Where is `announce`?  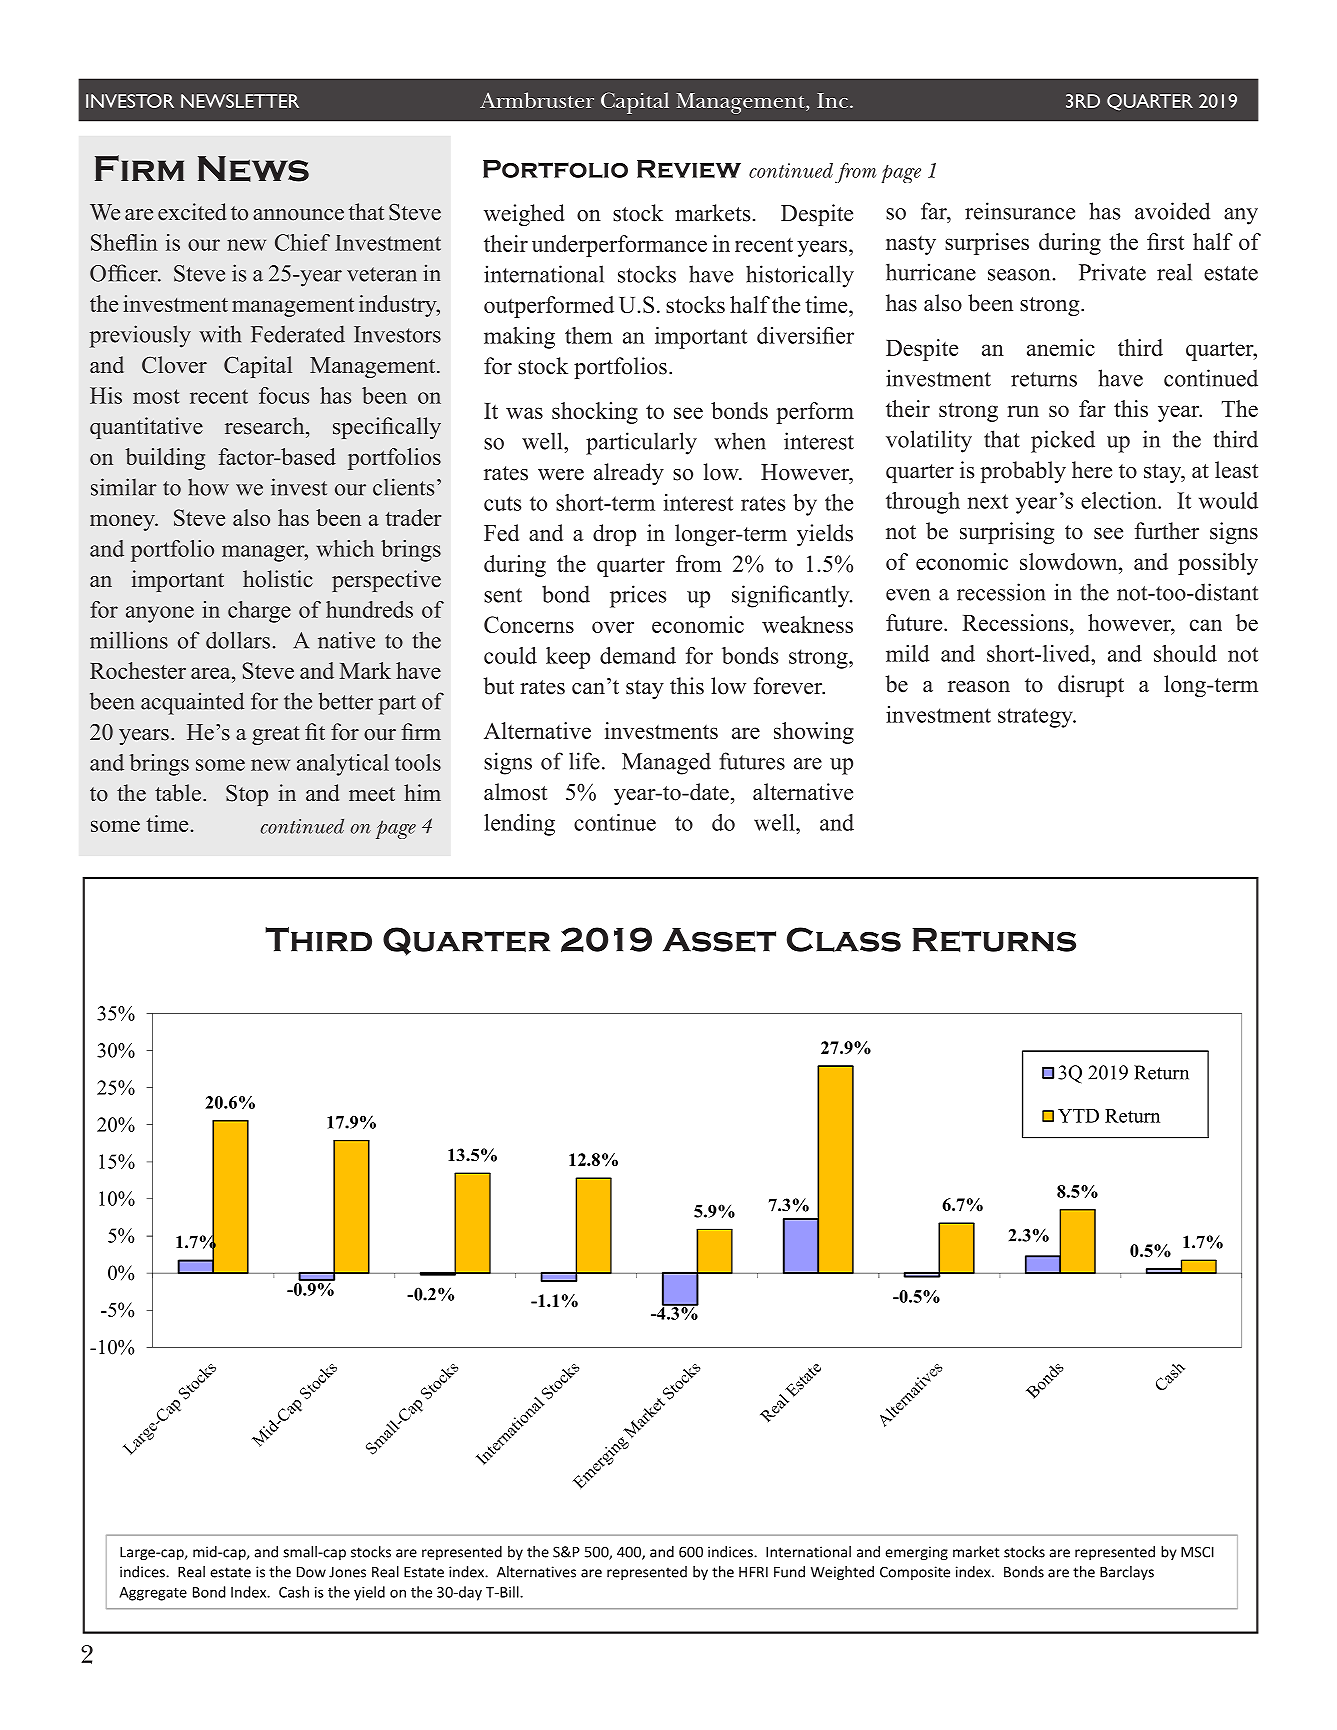
announce is located at coordinates (298, 215).
